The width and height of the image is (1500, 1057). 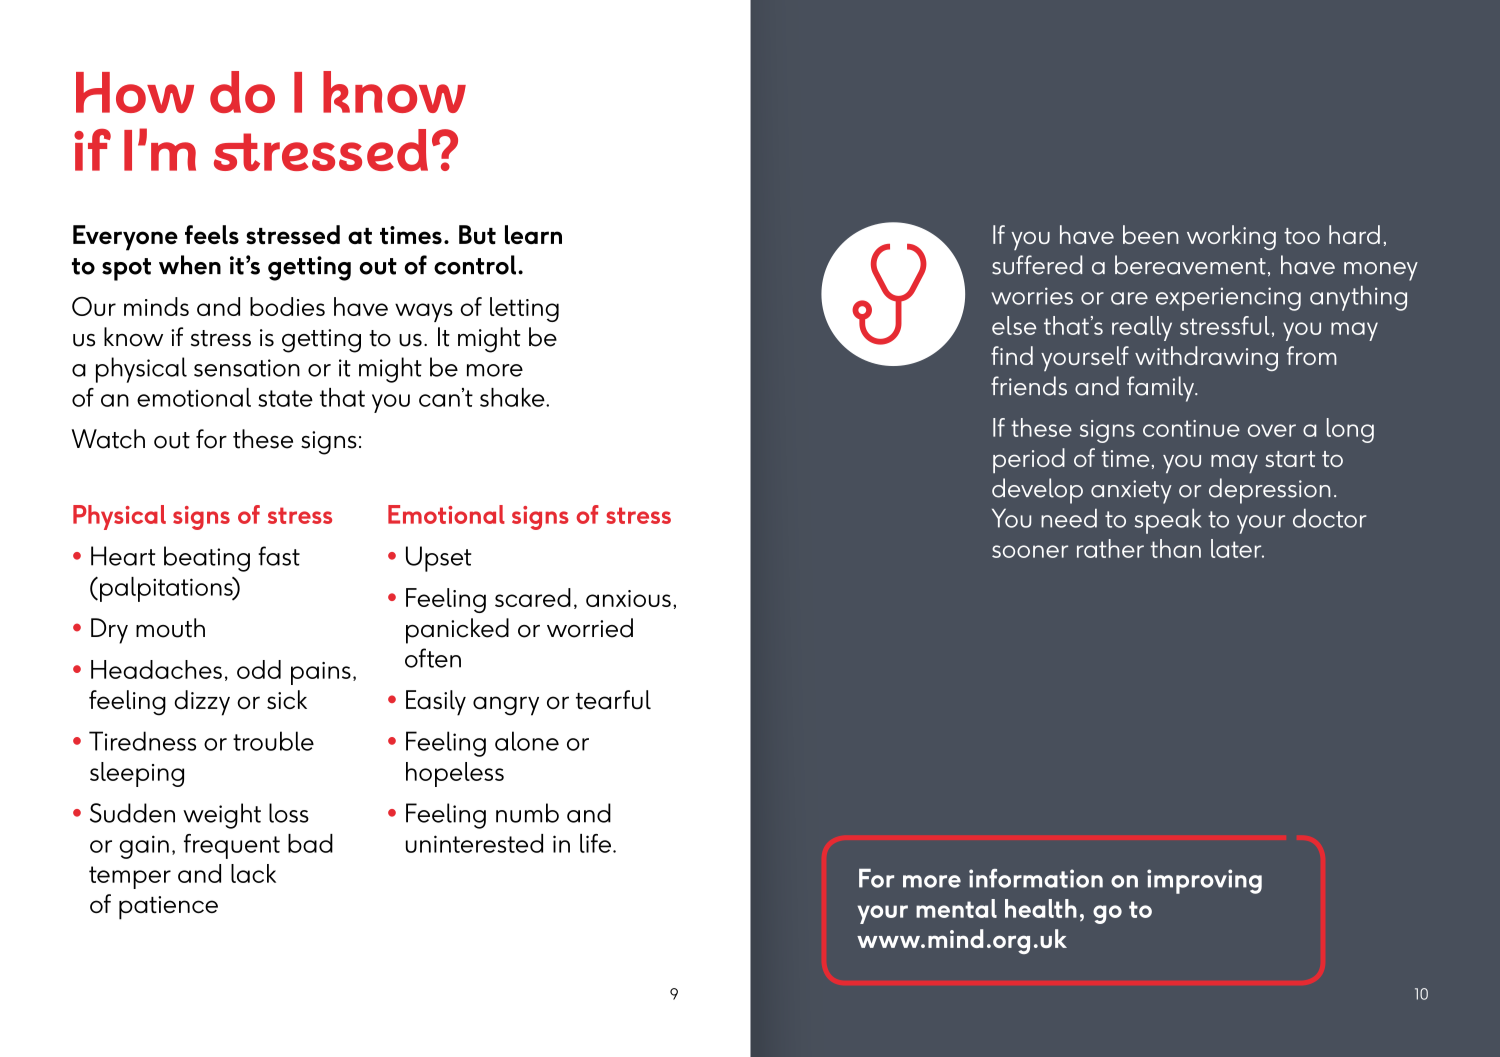 What do you see at coordinates (533, 234) in the image?
I see `learn` at bounding box center [533, 234].
